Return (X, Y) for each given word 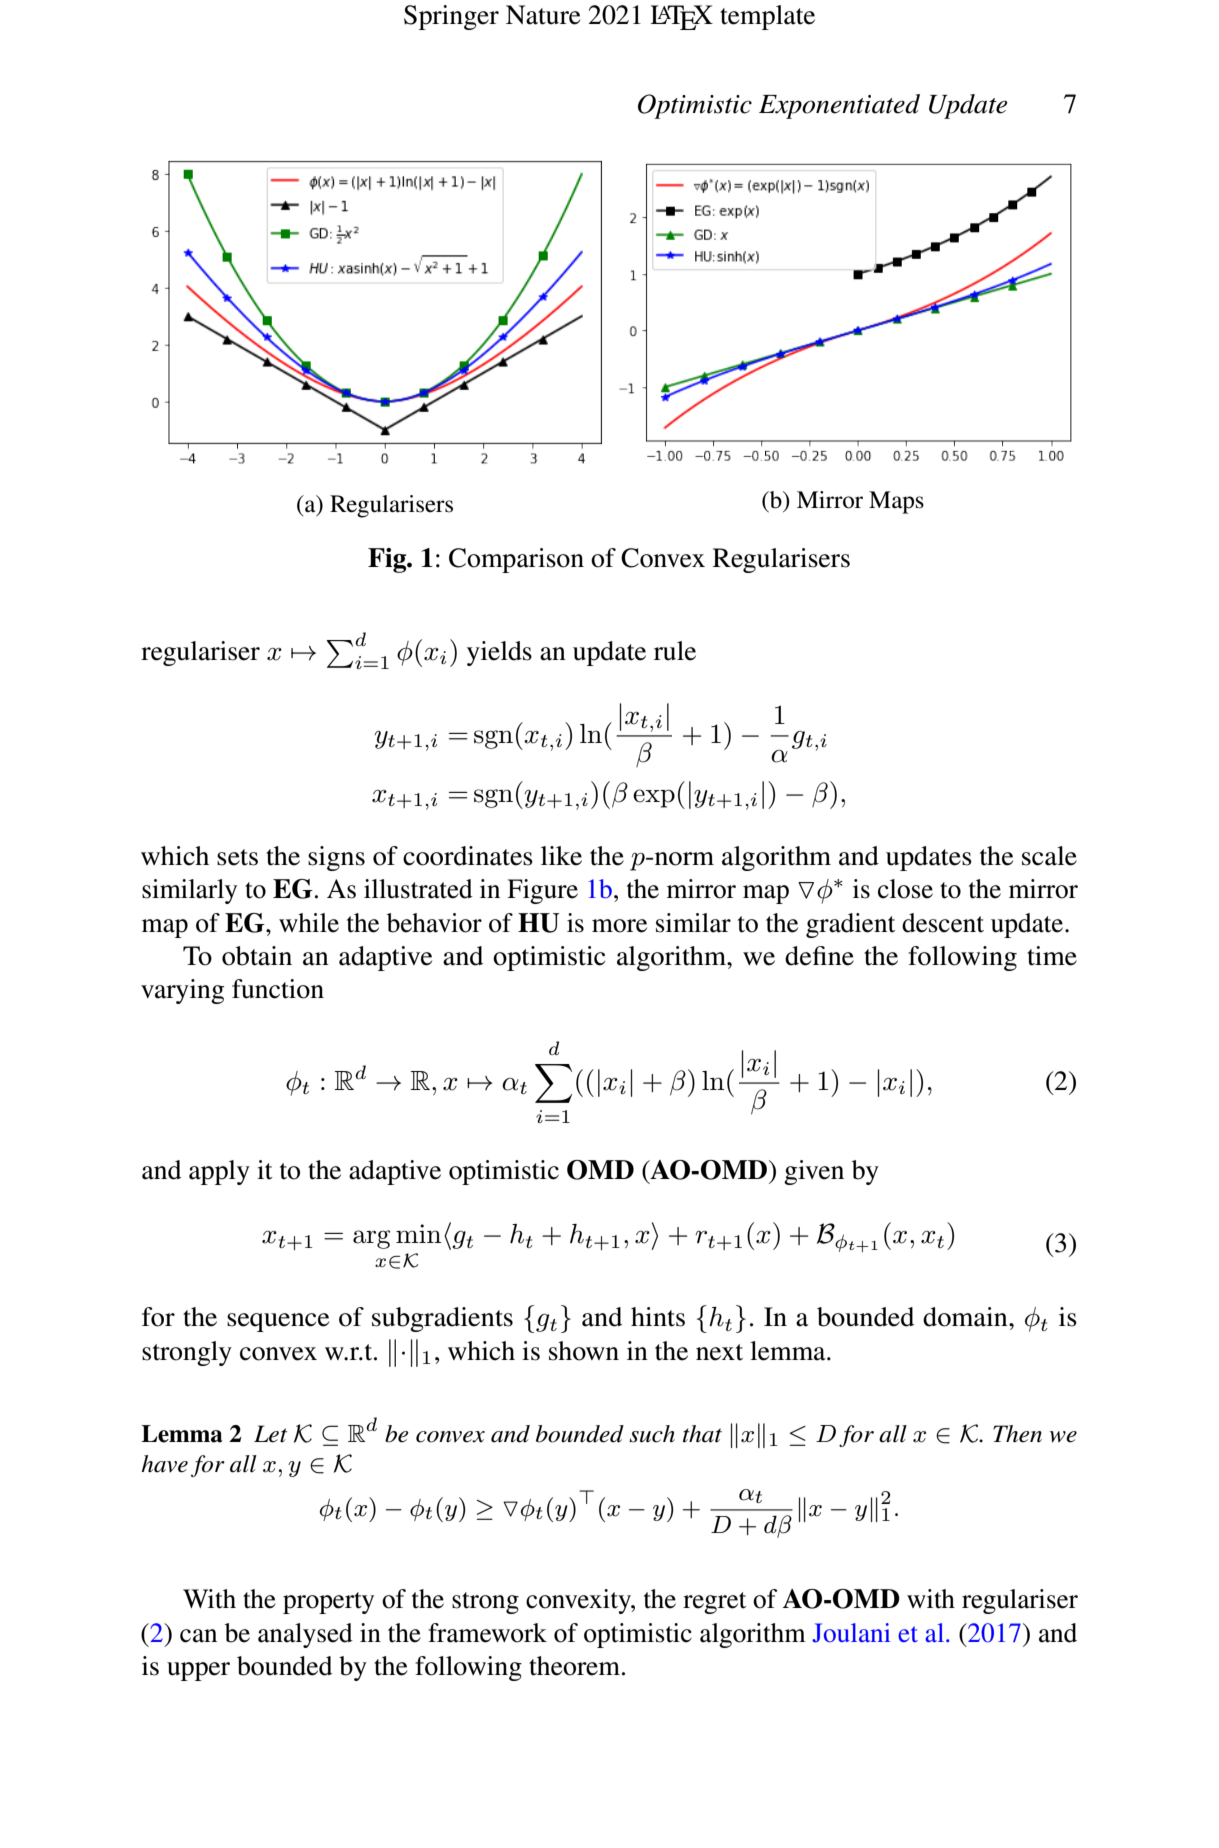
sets (237, 857)
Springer (451, 17)
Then (1017, 1434)
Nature (543, 15)
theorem (576, 1666)
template (767, 17)
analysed (305, 1635)
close (905, 889)
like (561, 856)
